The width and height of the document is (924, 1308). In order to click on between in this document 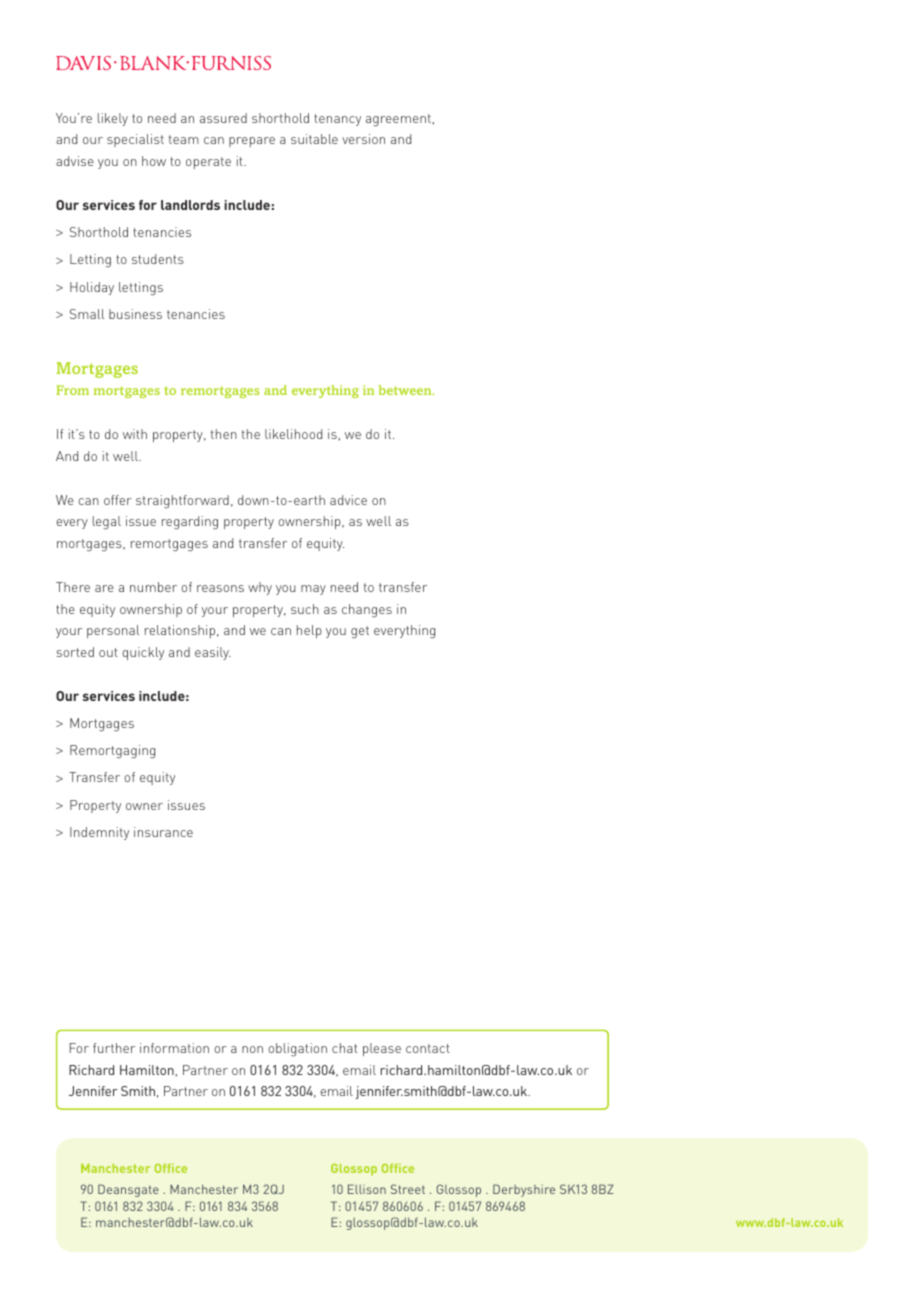, I will do `click(406, 390)`.
